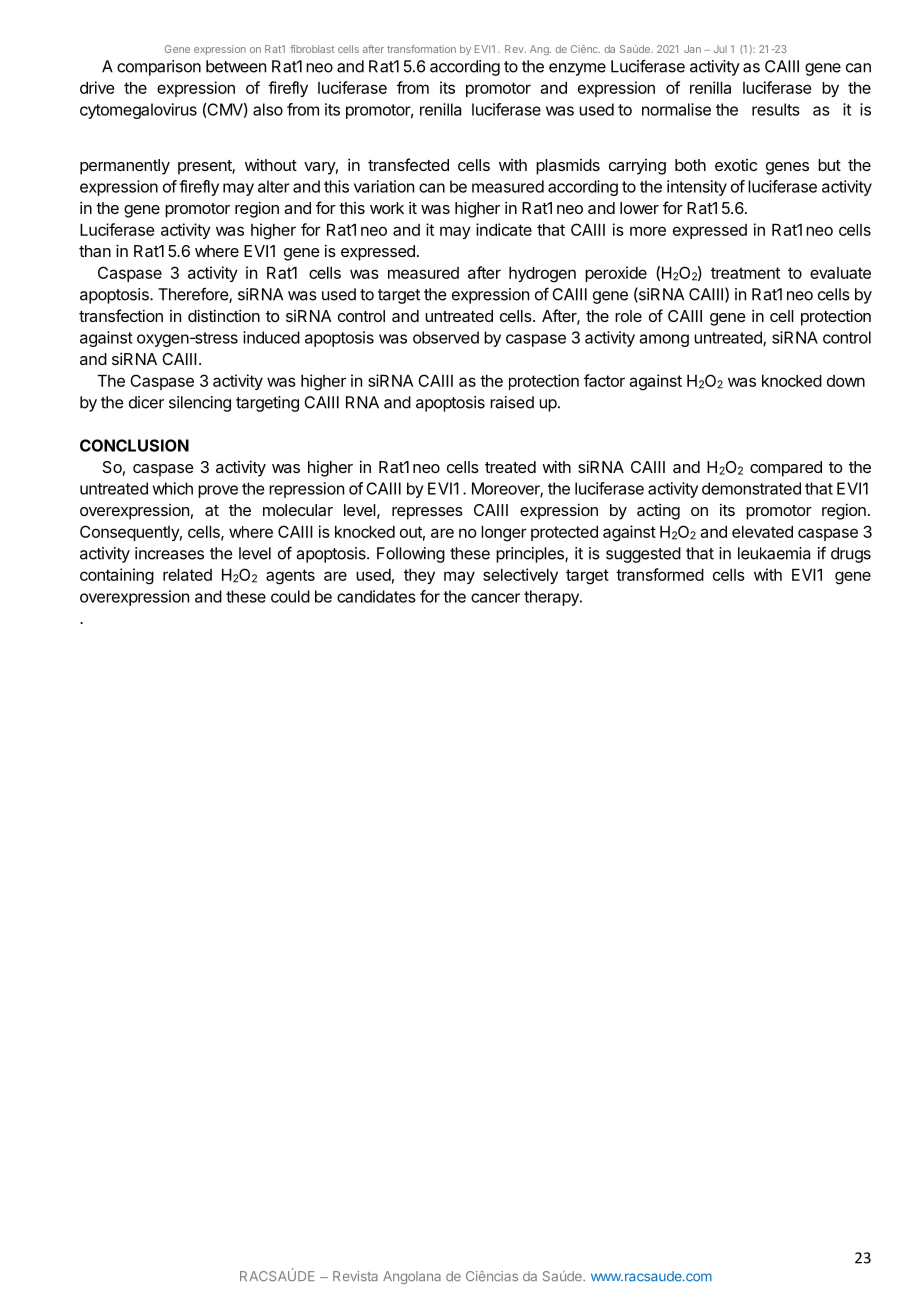 This screenshot has height=1308, width=924. Describe the element at coordinates (290, 596) in the screenshot. I see `could` at that location.
